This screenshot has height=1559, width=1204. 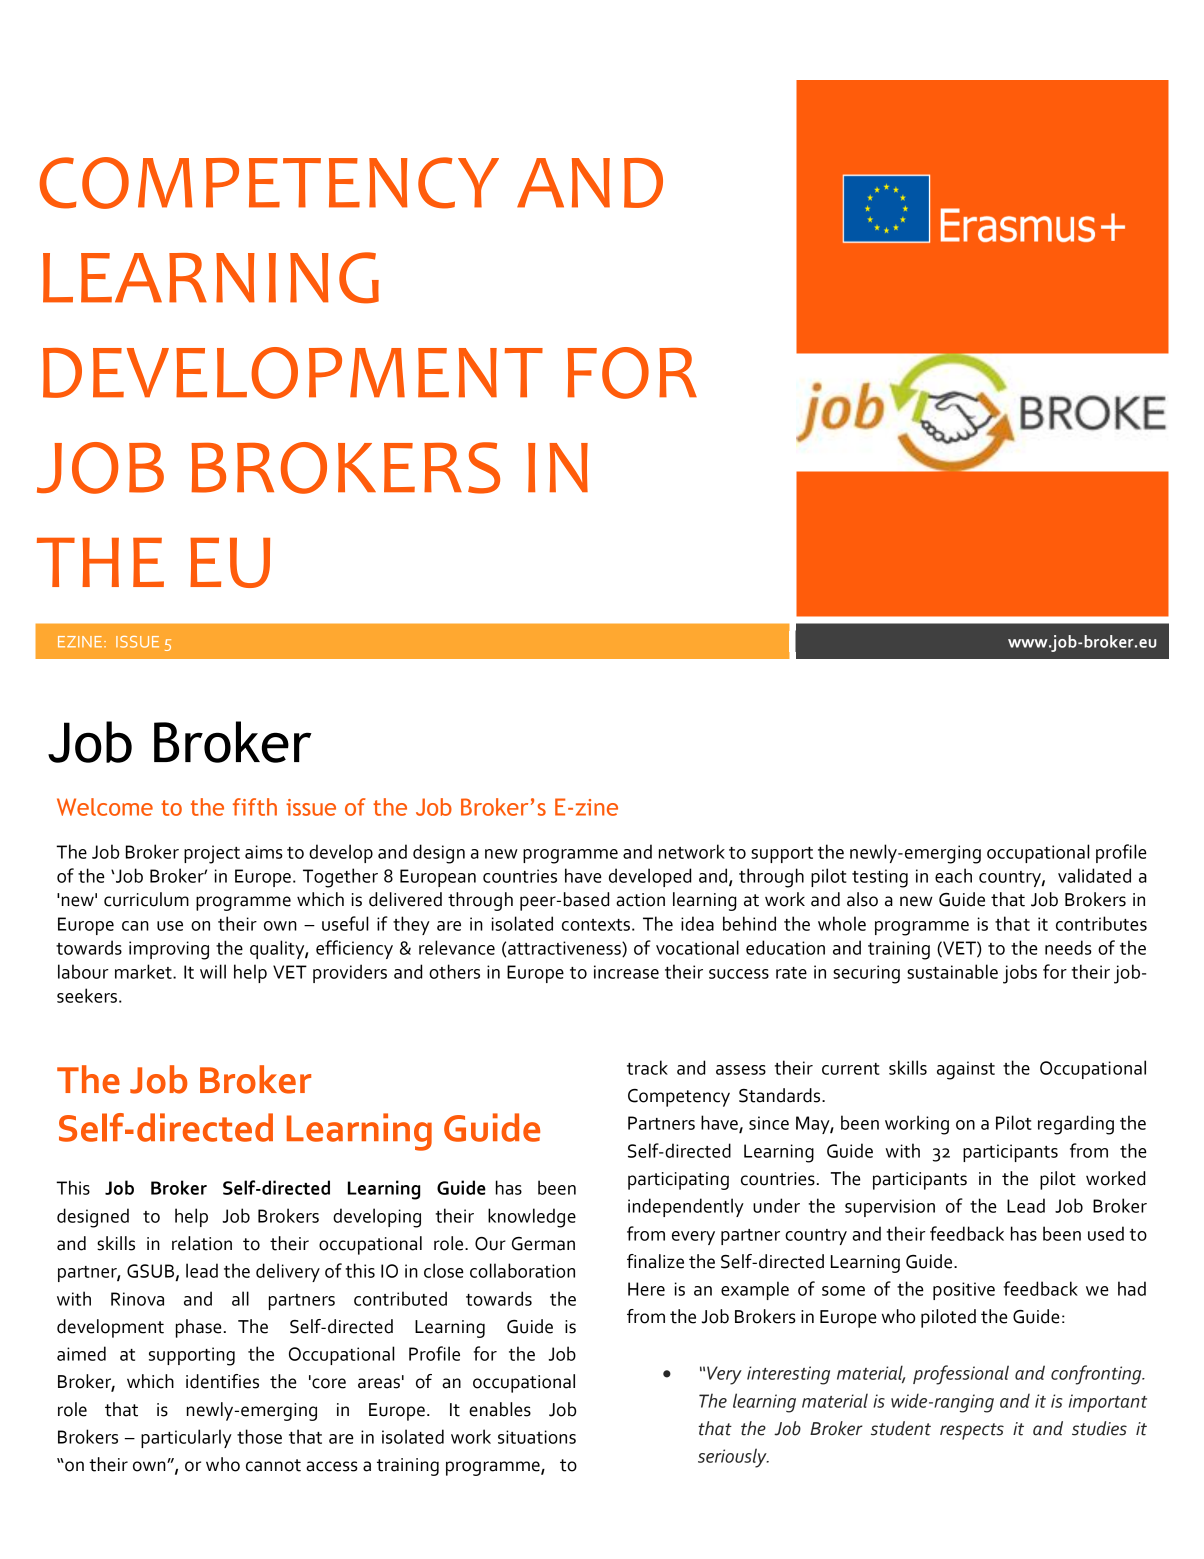 What do you see at coordinates (1076, 1125) in the screenshot?
I see `regarding` at bounding box center [1076, 1125].
